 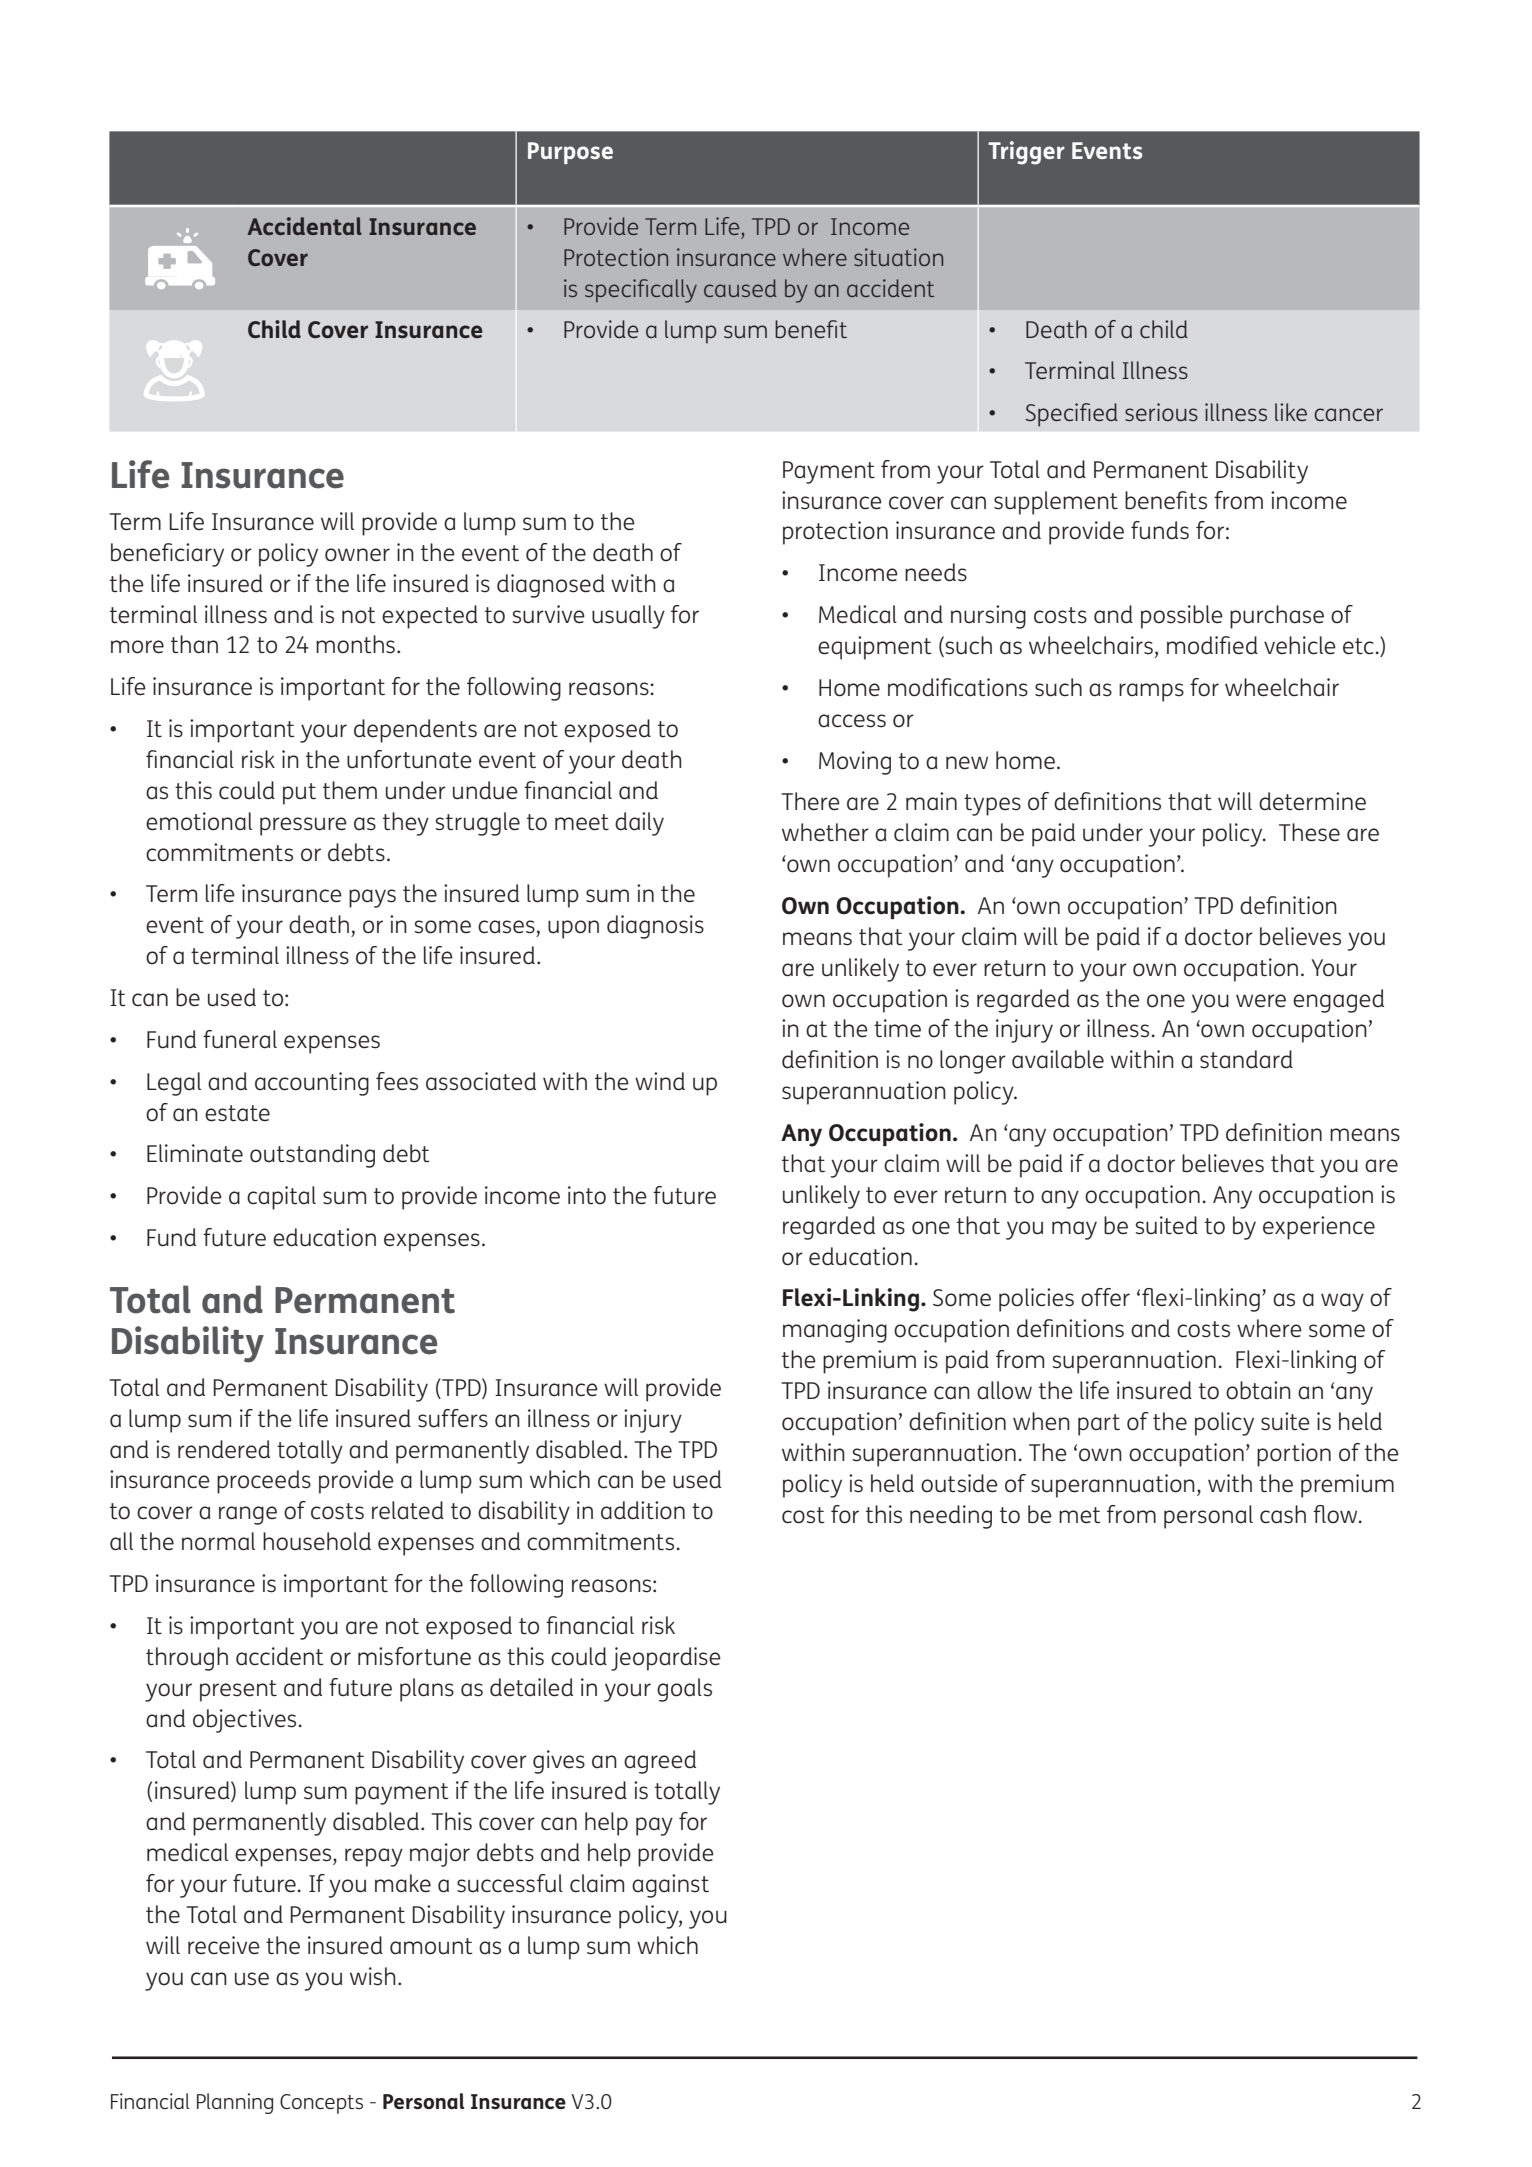 What do you see at coordinates (1026, 153) in the screenshot?
I see `Trigger` at bounding box center [1026, 153].
